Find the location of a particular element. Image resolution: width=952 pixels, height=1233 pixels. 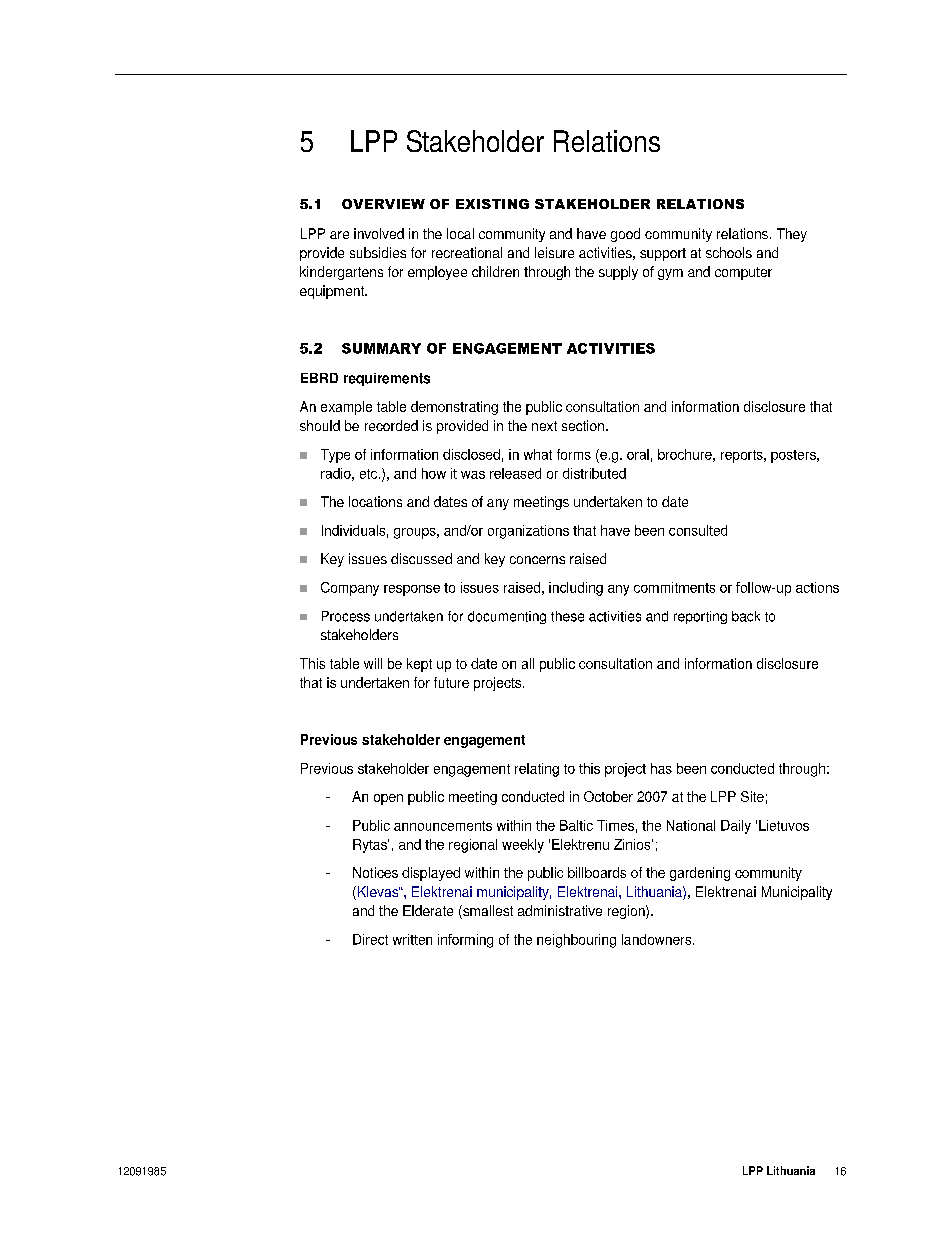

subsidies is located at coordinates (378, 252).
